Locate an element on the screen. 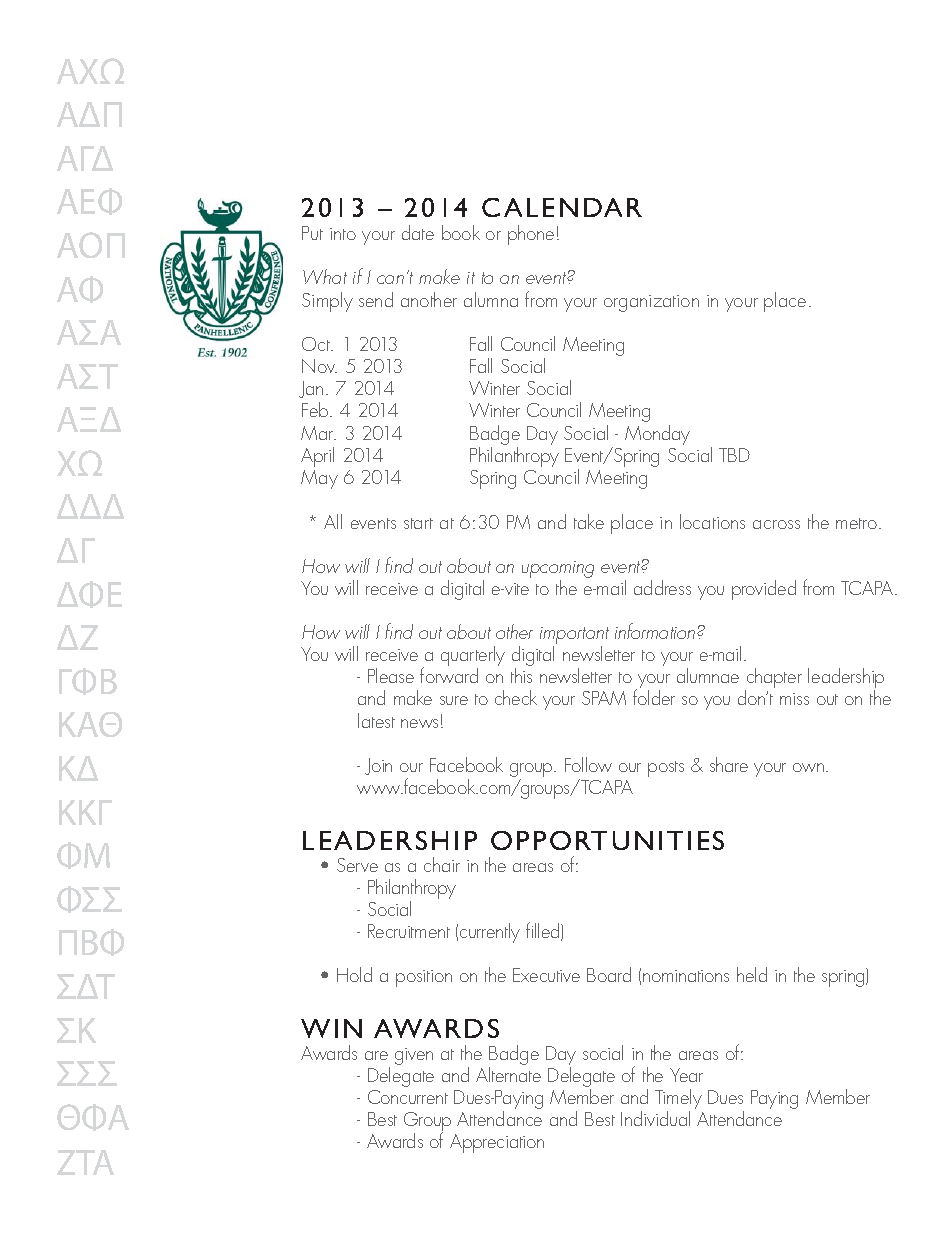 This screenshot has height=1233, width=952. Individual is located at coordinates (655, 1118).
